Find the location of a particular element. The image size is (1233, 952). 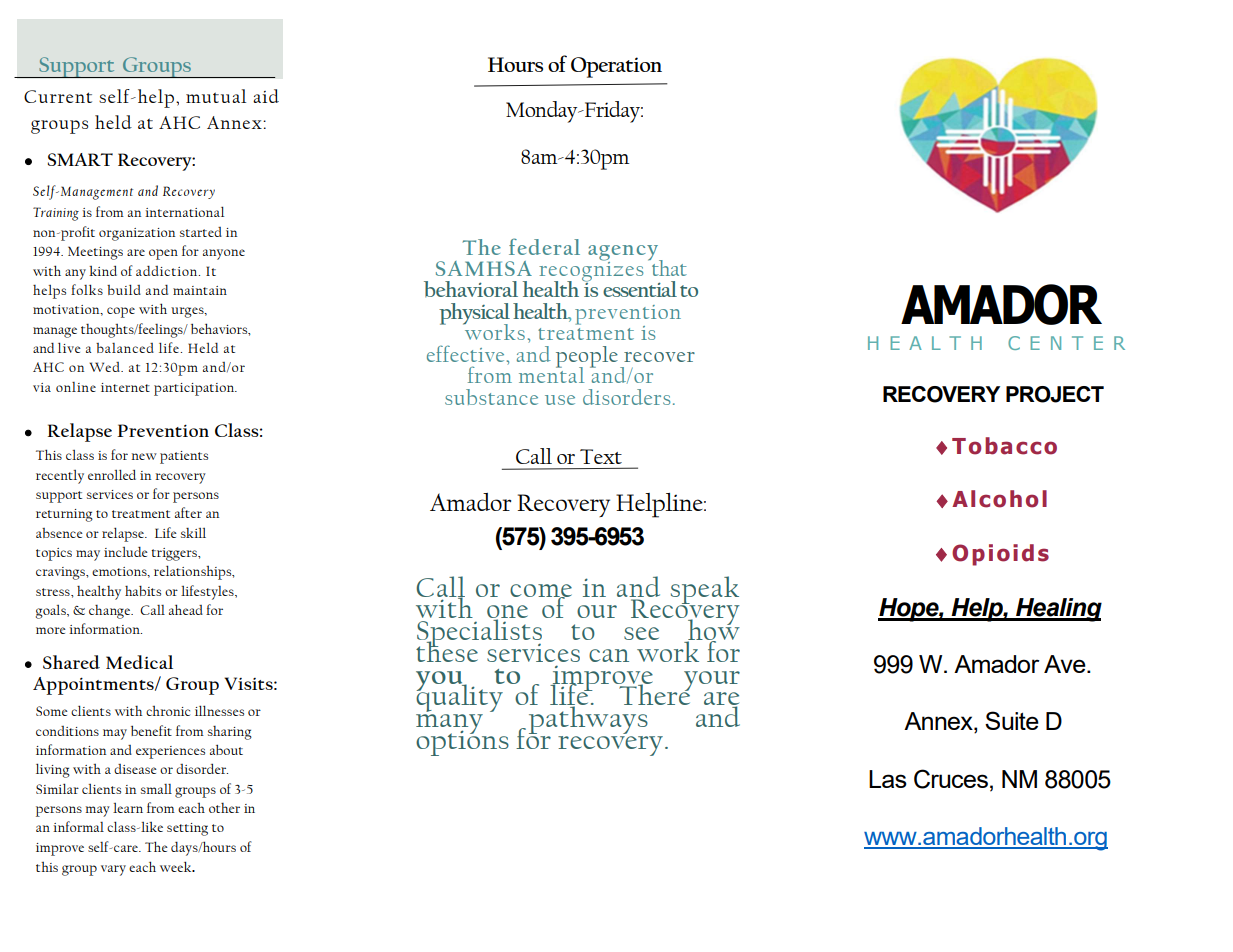

use is located at coordinates (560, 400).
